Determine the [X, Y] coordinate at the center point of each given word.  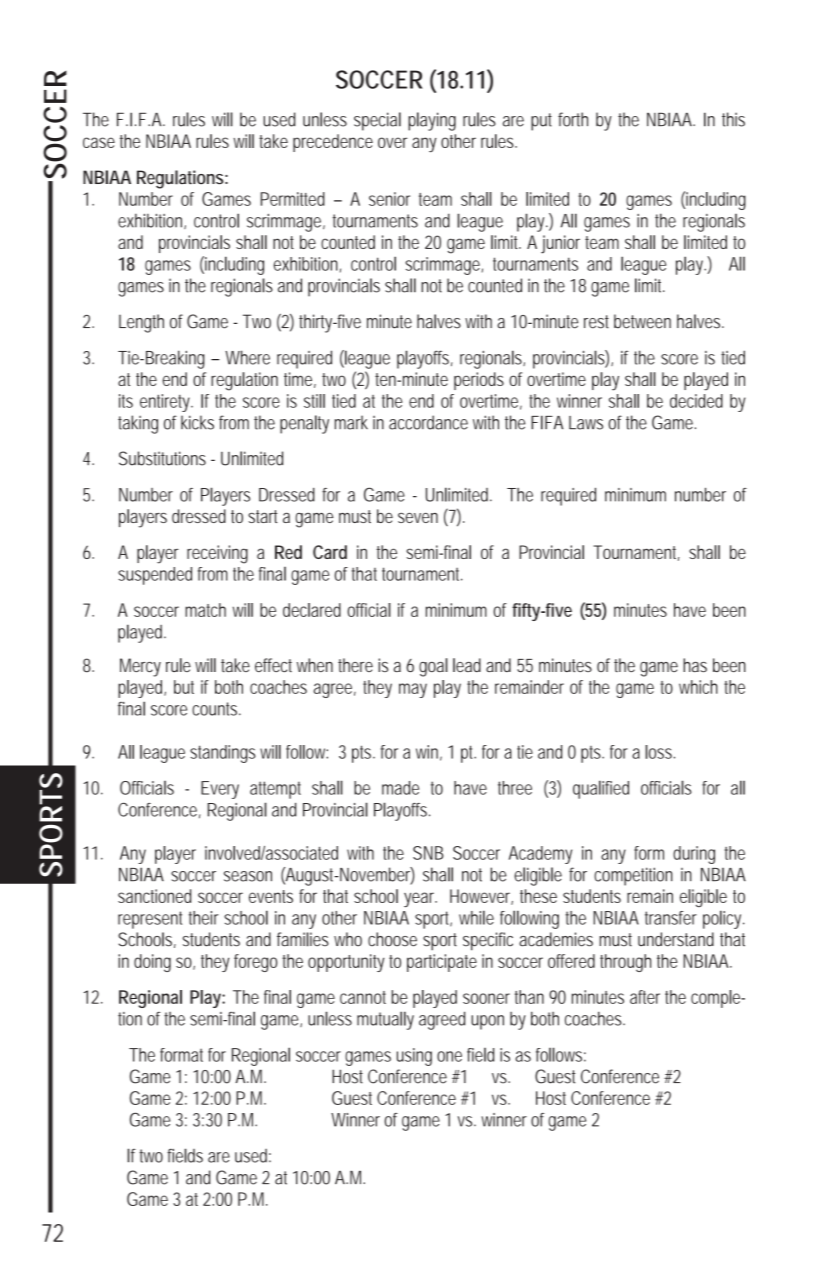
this [733, 119]
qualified [601, 789]
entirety [166, 403]
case [99, 142]
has [695, 665]
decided [696, 401]
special [377, 121]
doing [152, 963]
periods [479, 381]
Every [220, 790]
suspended [155, 576]
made [400, 788]
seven [418, 518]
